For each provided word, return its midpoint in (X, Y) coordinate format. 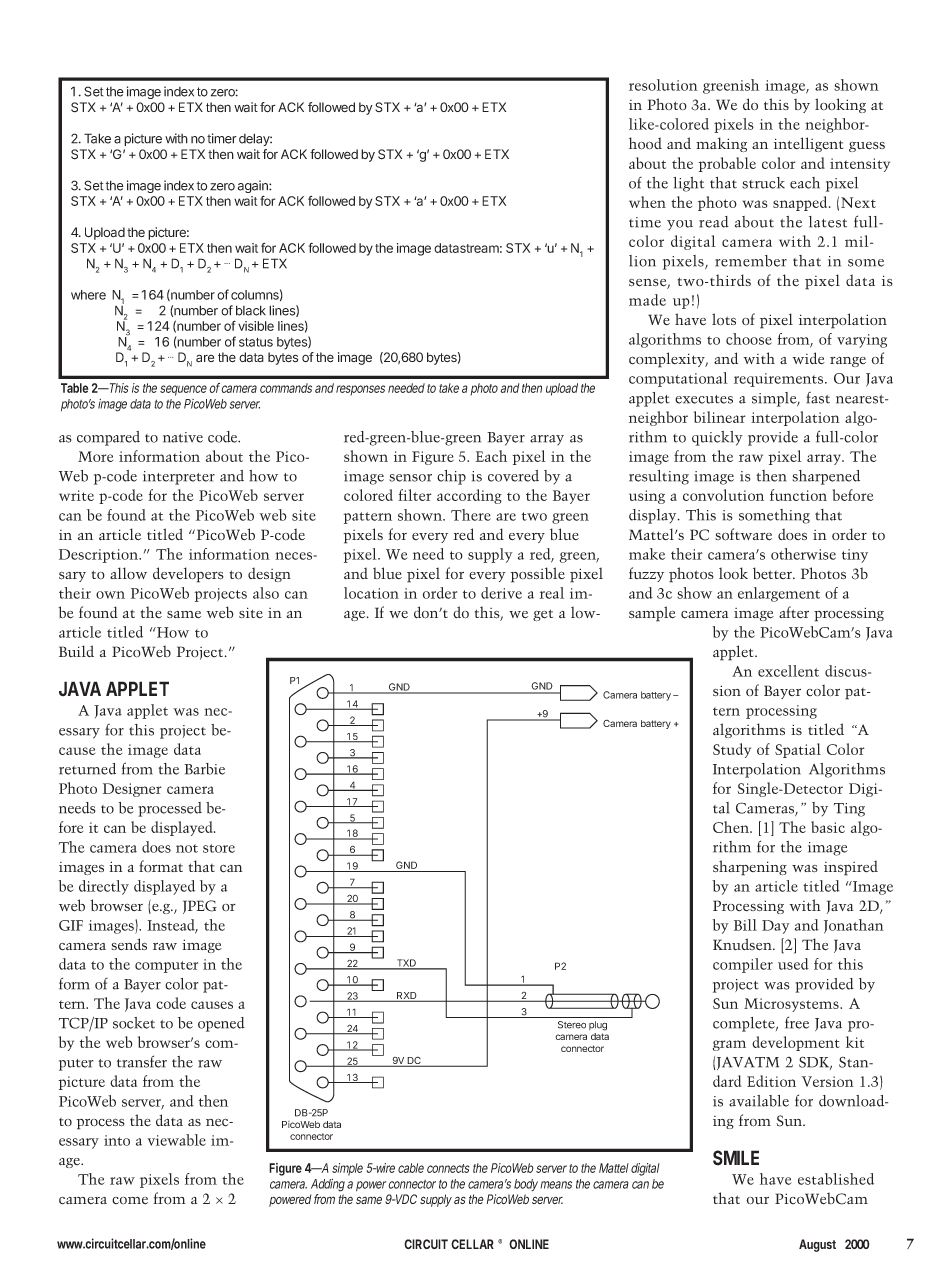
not (187, 848)
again (254, 188)
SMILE (736, 1158)
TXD (406, 964)
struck (763, 183)
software (743, 534)
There (471, 515)
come (130, 1201)
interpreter (179, 478)
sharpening (750, 868)
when (647, 202)
